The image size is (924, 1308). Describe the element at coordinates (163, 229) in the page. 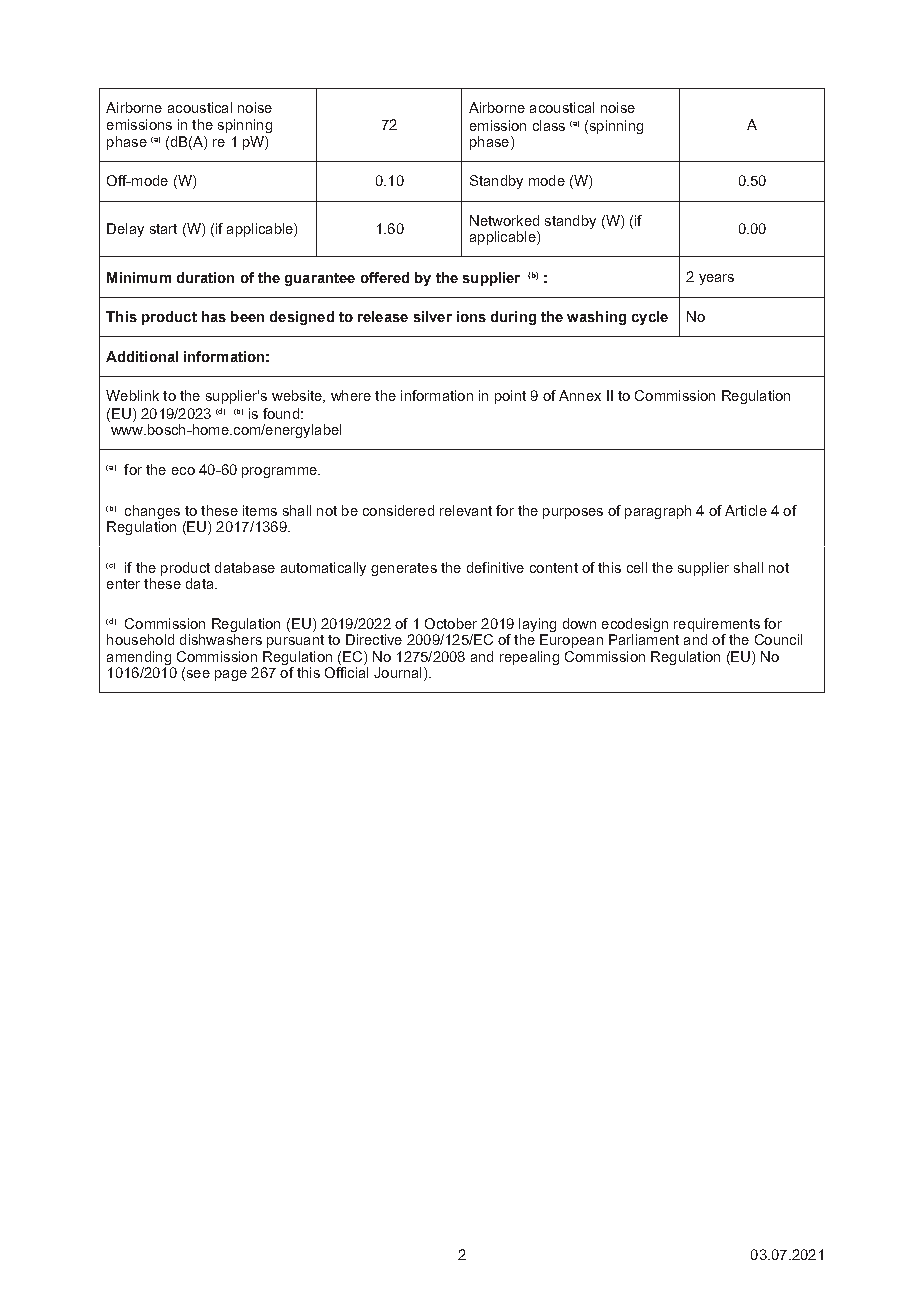

I see `start` at that location.
